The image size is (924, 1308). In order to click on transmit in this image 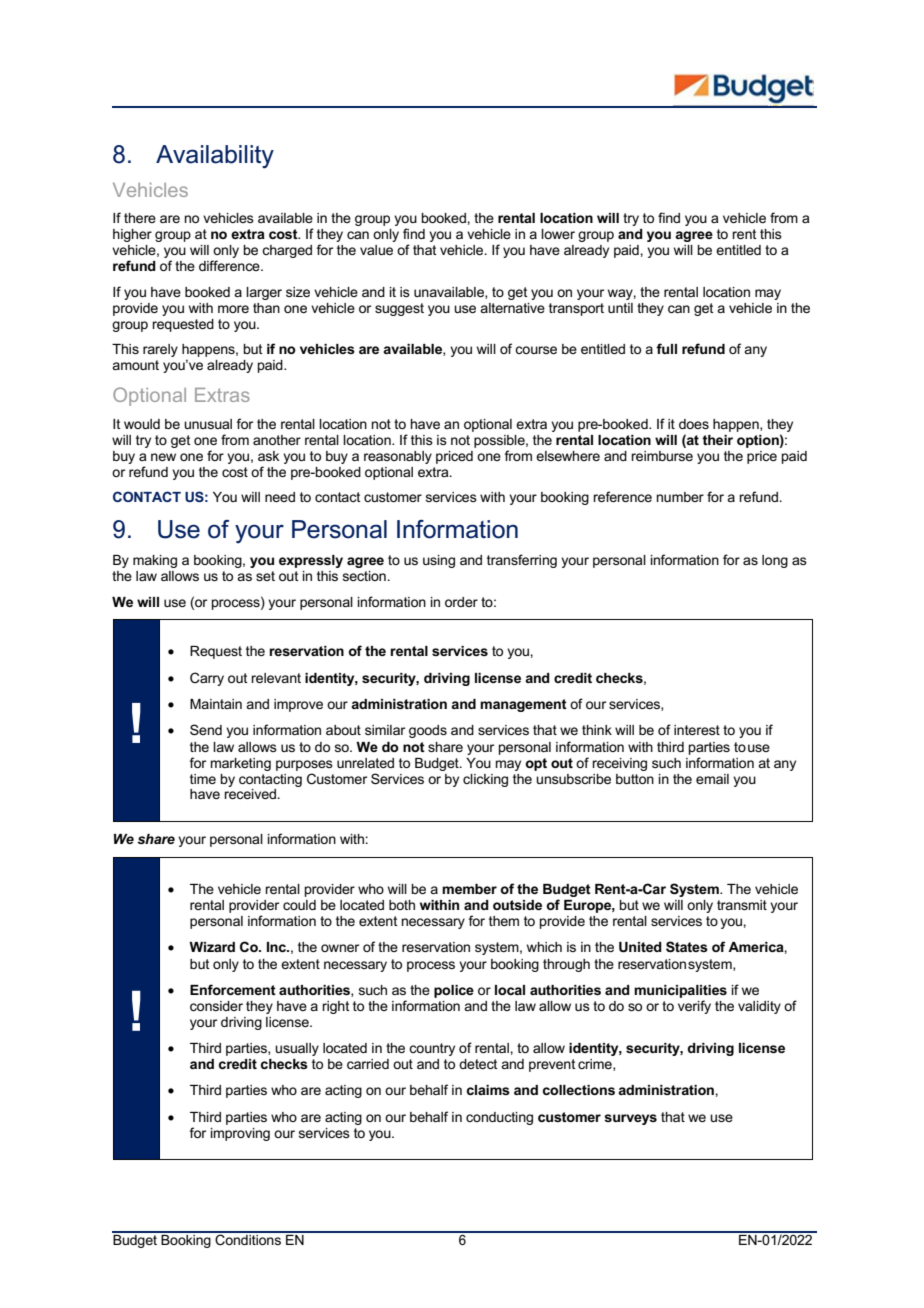, I will do `click(742, 905)`.
